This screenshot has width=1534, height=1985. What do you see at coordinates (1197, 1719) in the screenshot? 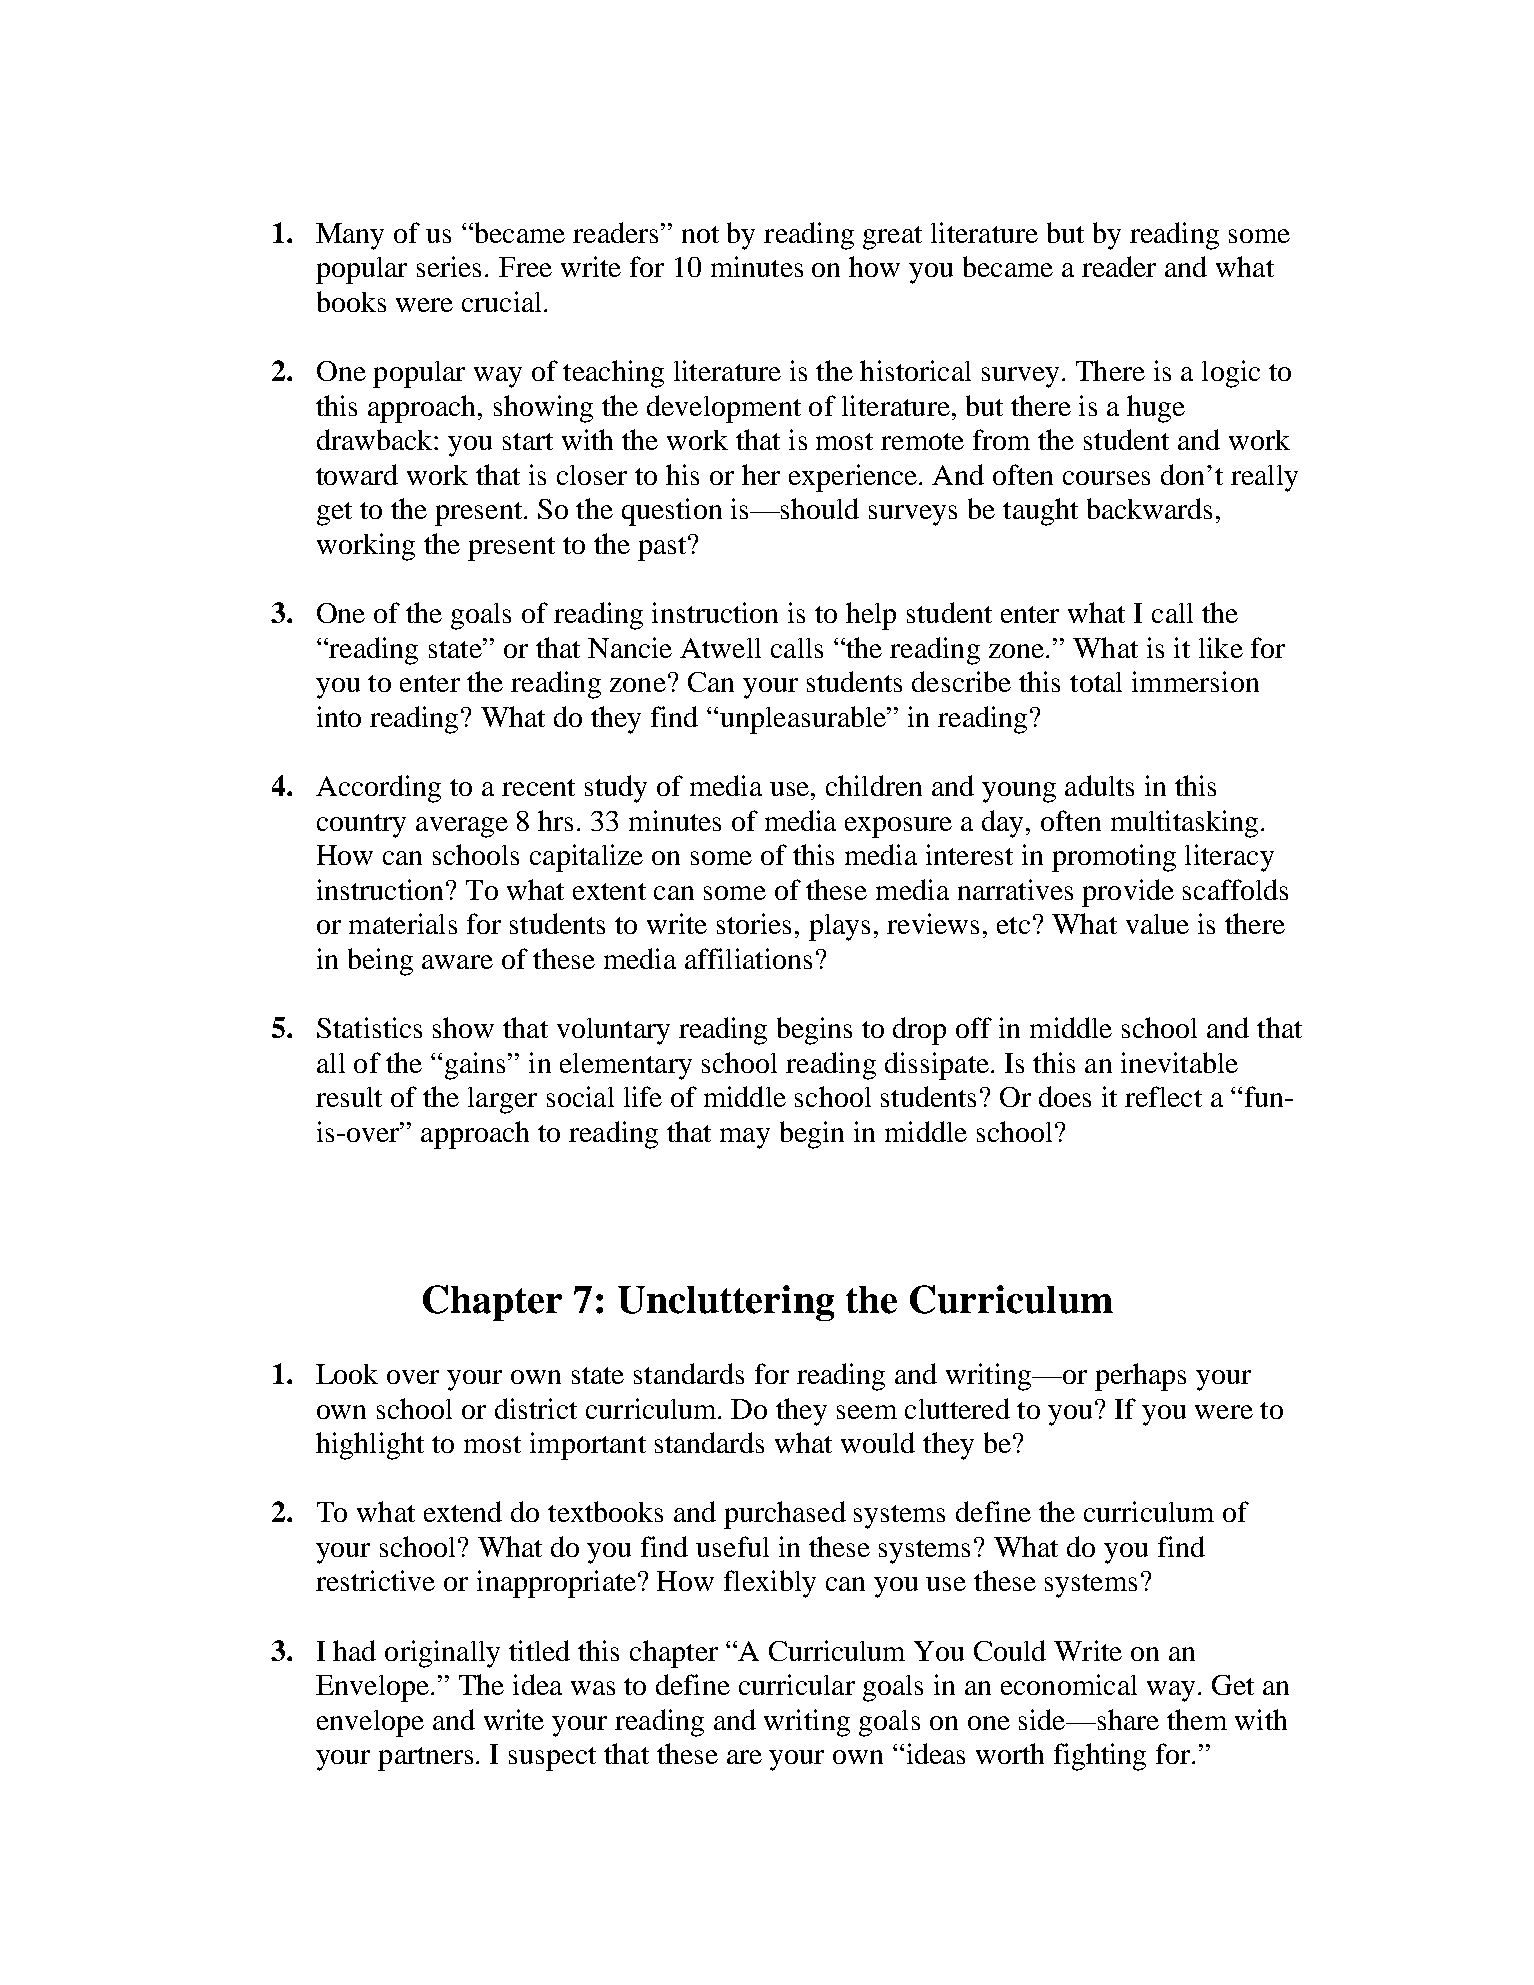
I see `them` at bounding box center [1197, 1719].
